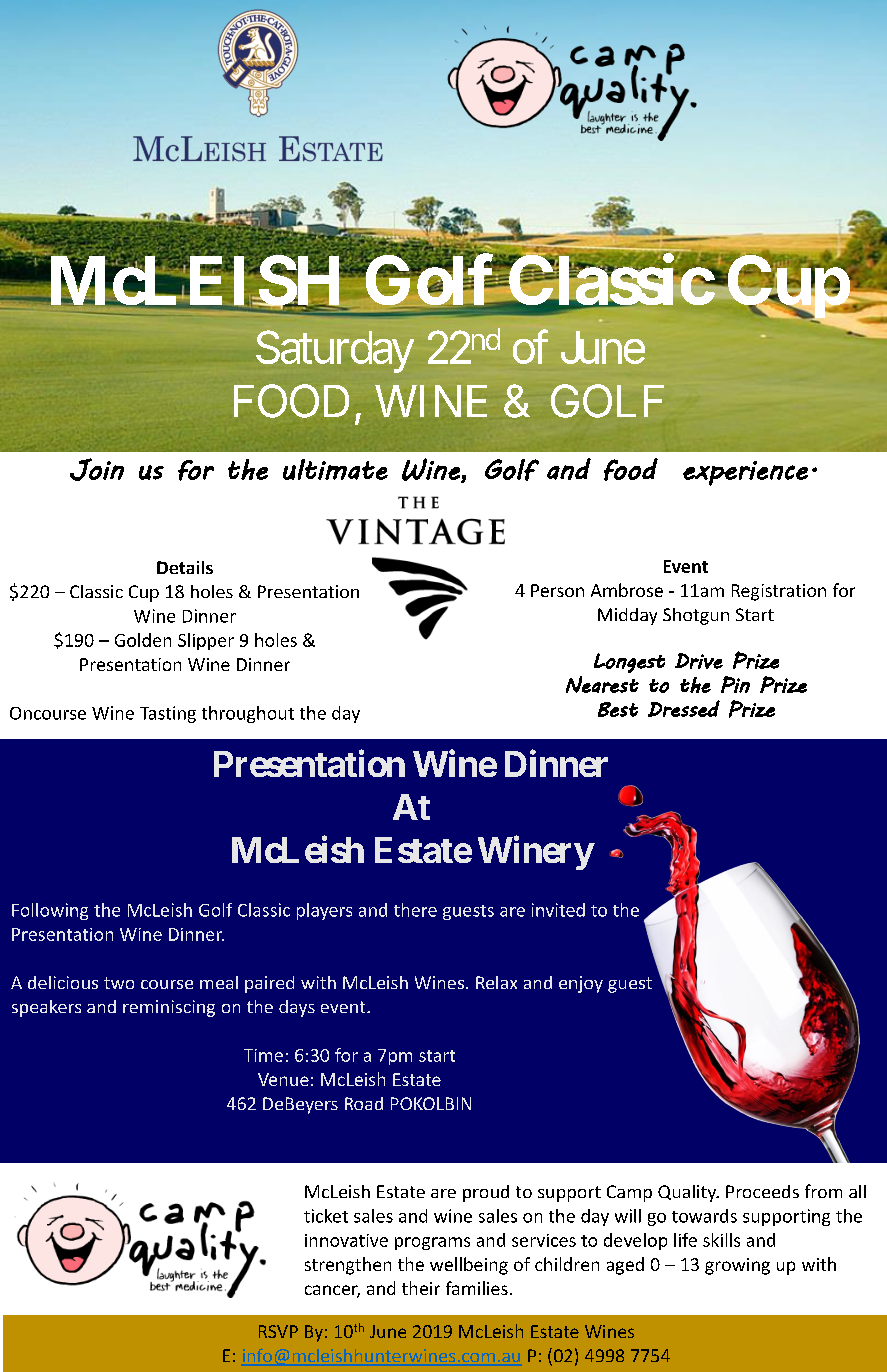  Describe the element at coordinates (278, 1331) in the image. I see `RSVP` at that location.
